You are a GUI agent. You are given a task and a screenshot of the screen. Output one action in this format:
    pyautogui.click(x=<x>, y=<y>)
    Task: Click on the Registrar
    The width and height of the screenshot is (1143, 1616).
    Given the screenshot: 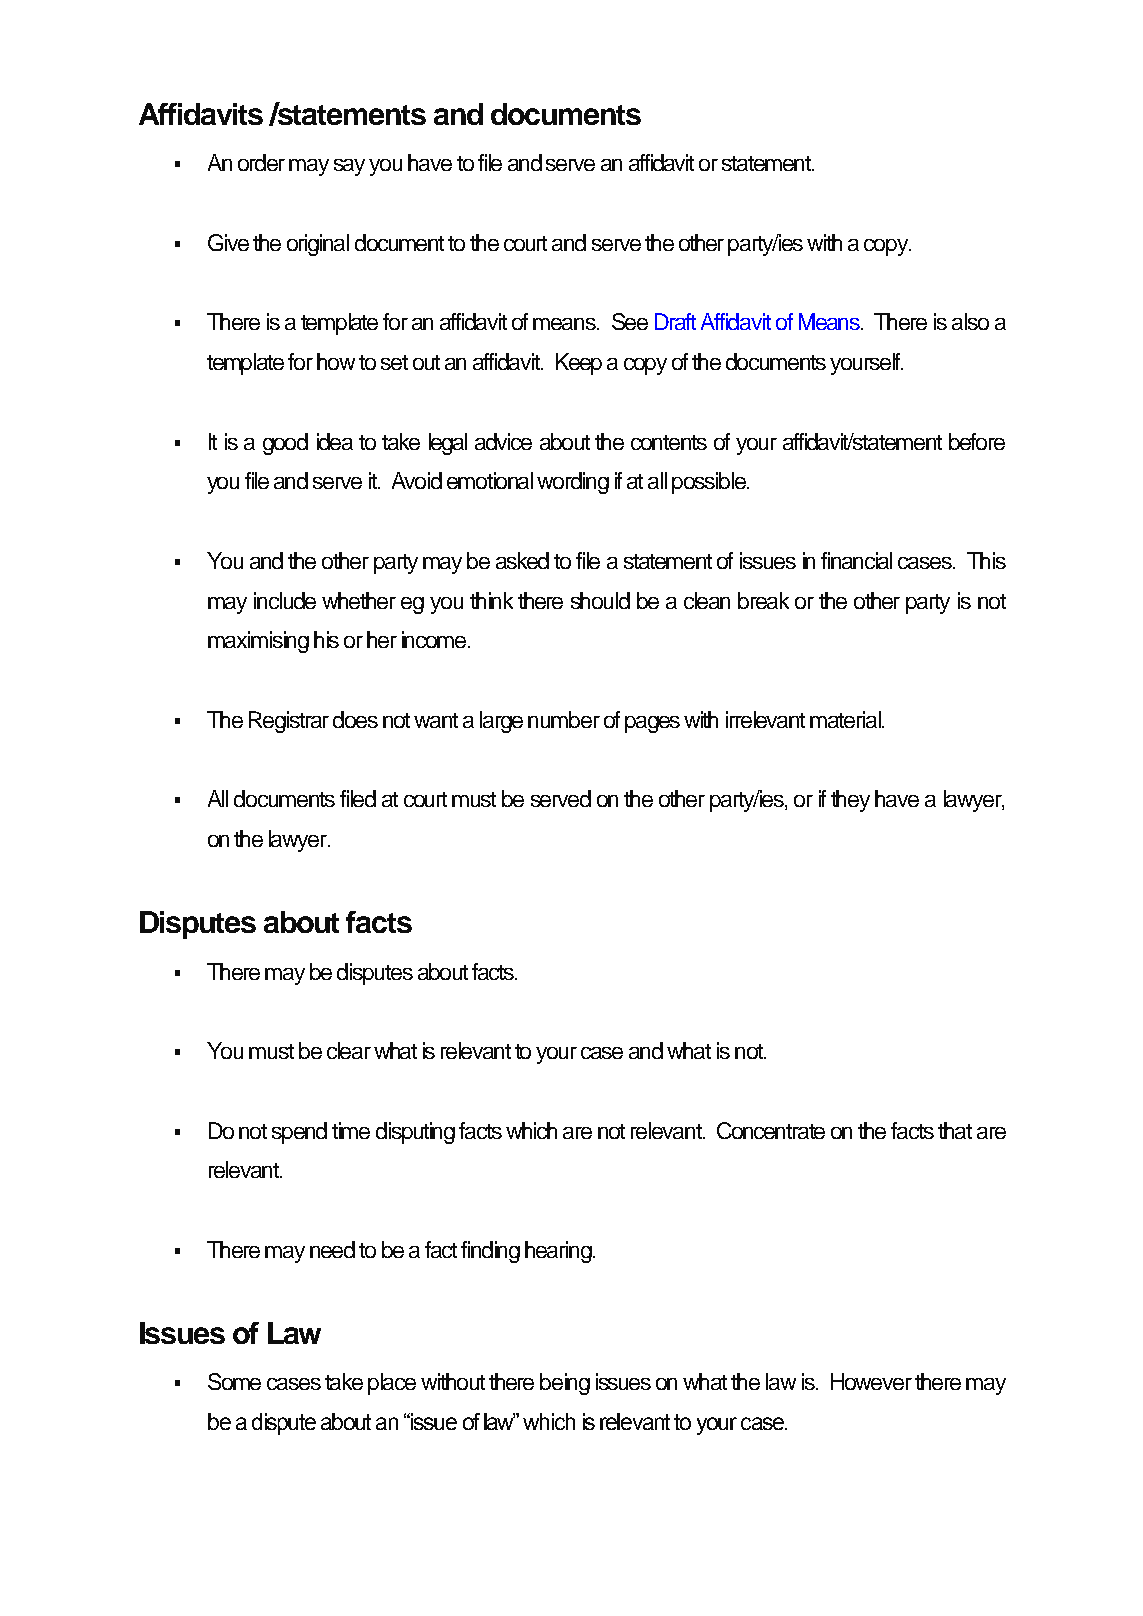 What is the action you would take?
    pyautogui.click(x=289, y=722)
